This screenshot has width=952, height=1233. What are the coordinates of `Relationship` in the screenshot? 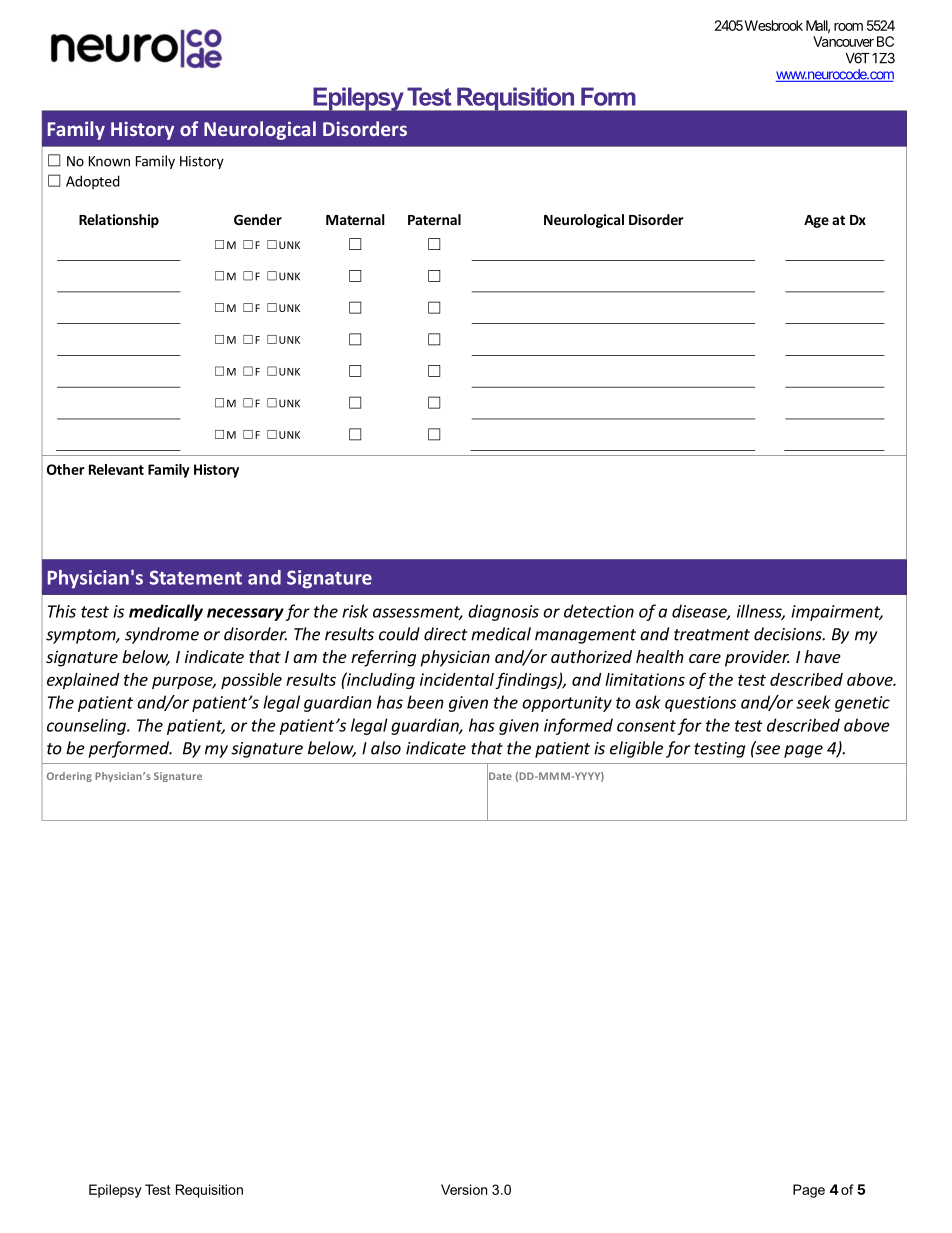 It's located at (119, 221).
